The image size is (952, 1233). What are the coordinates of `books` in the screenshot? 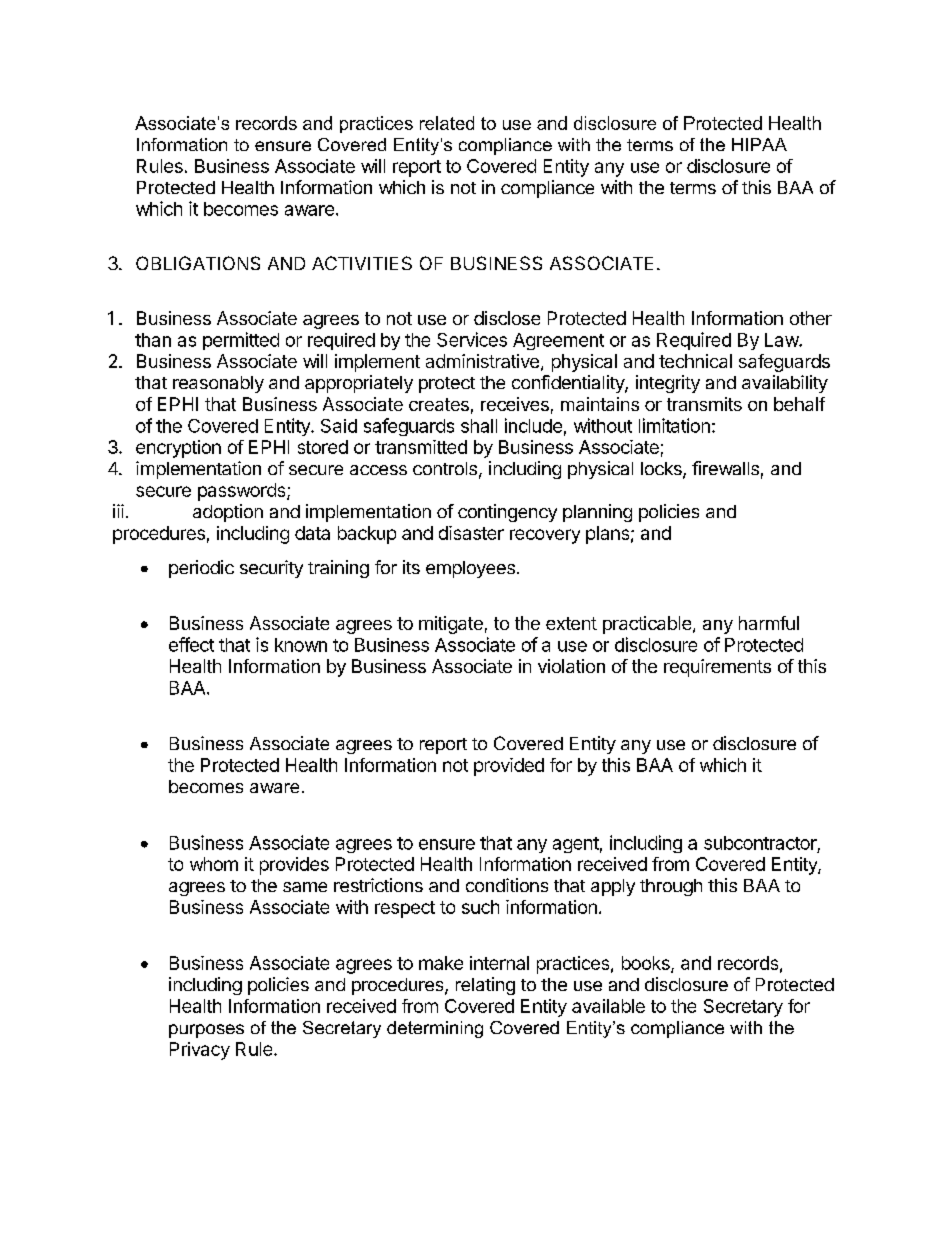 It's located at (647, 964).
